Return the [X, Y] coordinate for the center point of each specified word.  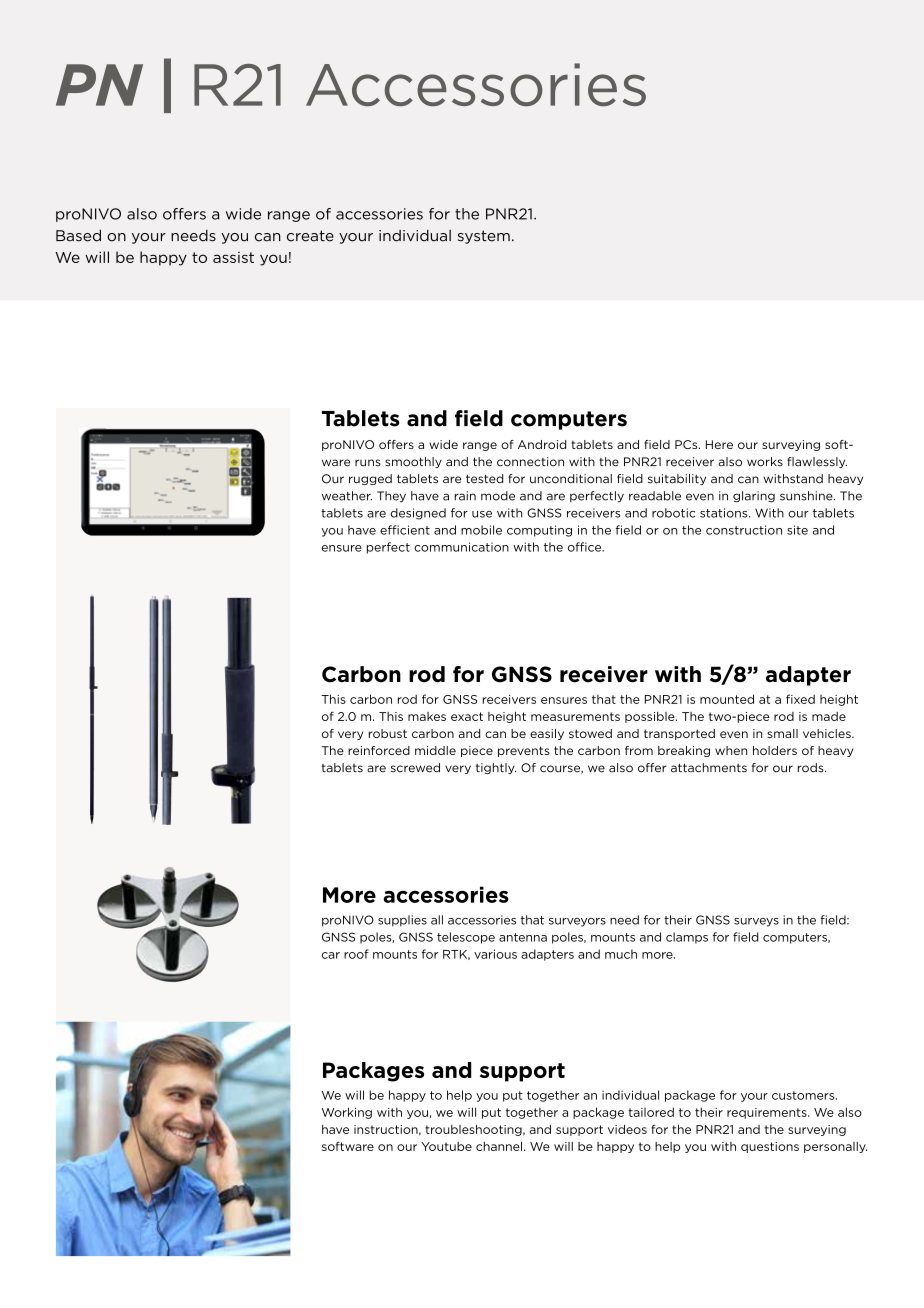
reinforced [379, 750]
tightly [496, 768]
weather [347, 496]
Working [347, 1113]
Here [719, 444]
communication [461, 547]
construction [744, 530]
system [484, 237]
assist [233, 257]
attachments [709, 768]
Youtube [446, 1146]
